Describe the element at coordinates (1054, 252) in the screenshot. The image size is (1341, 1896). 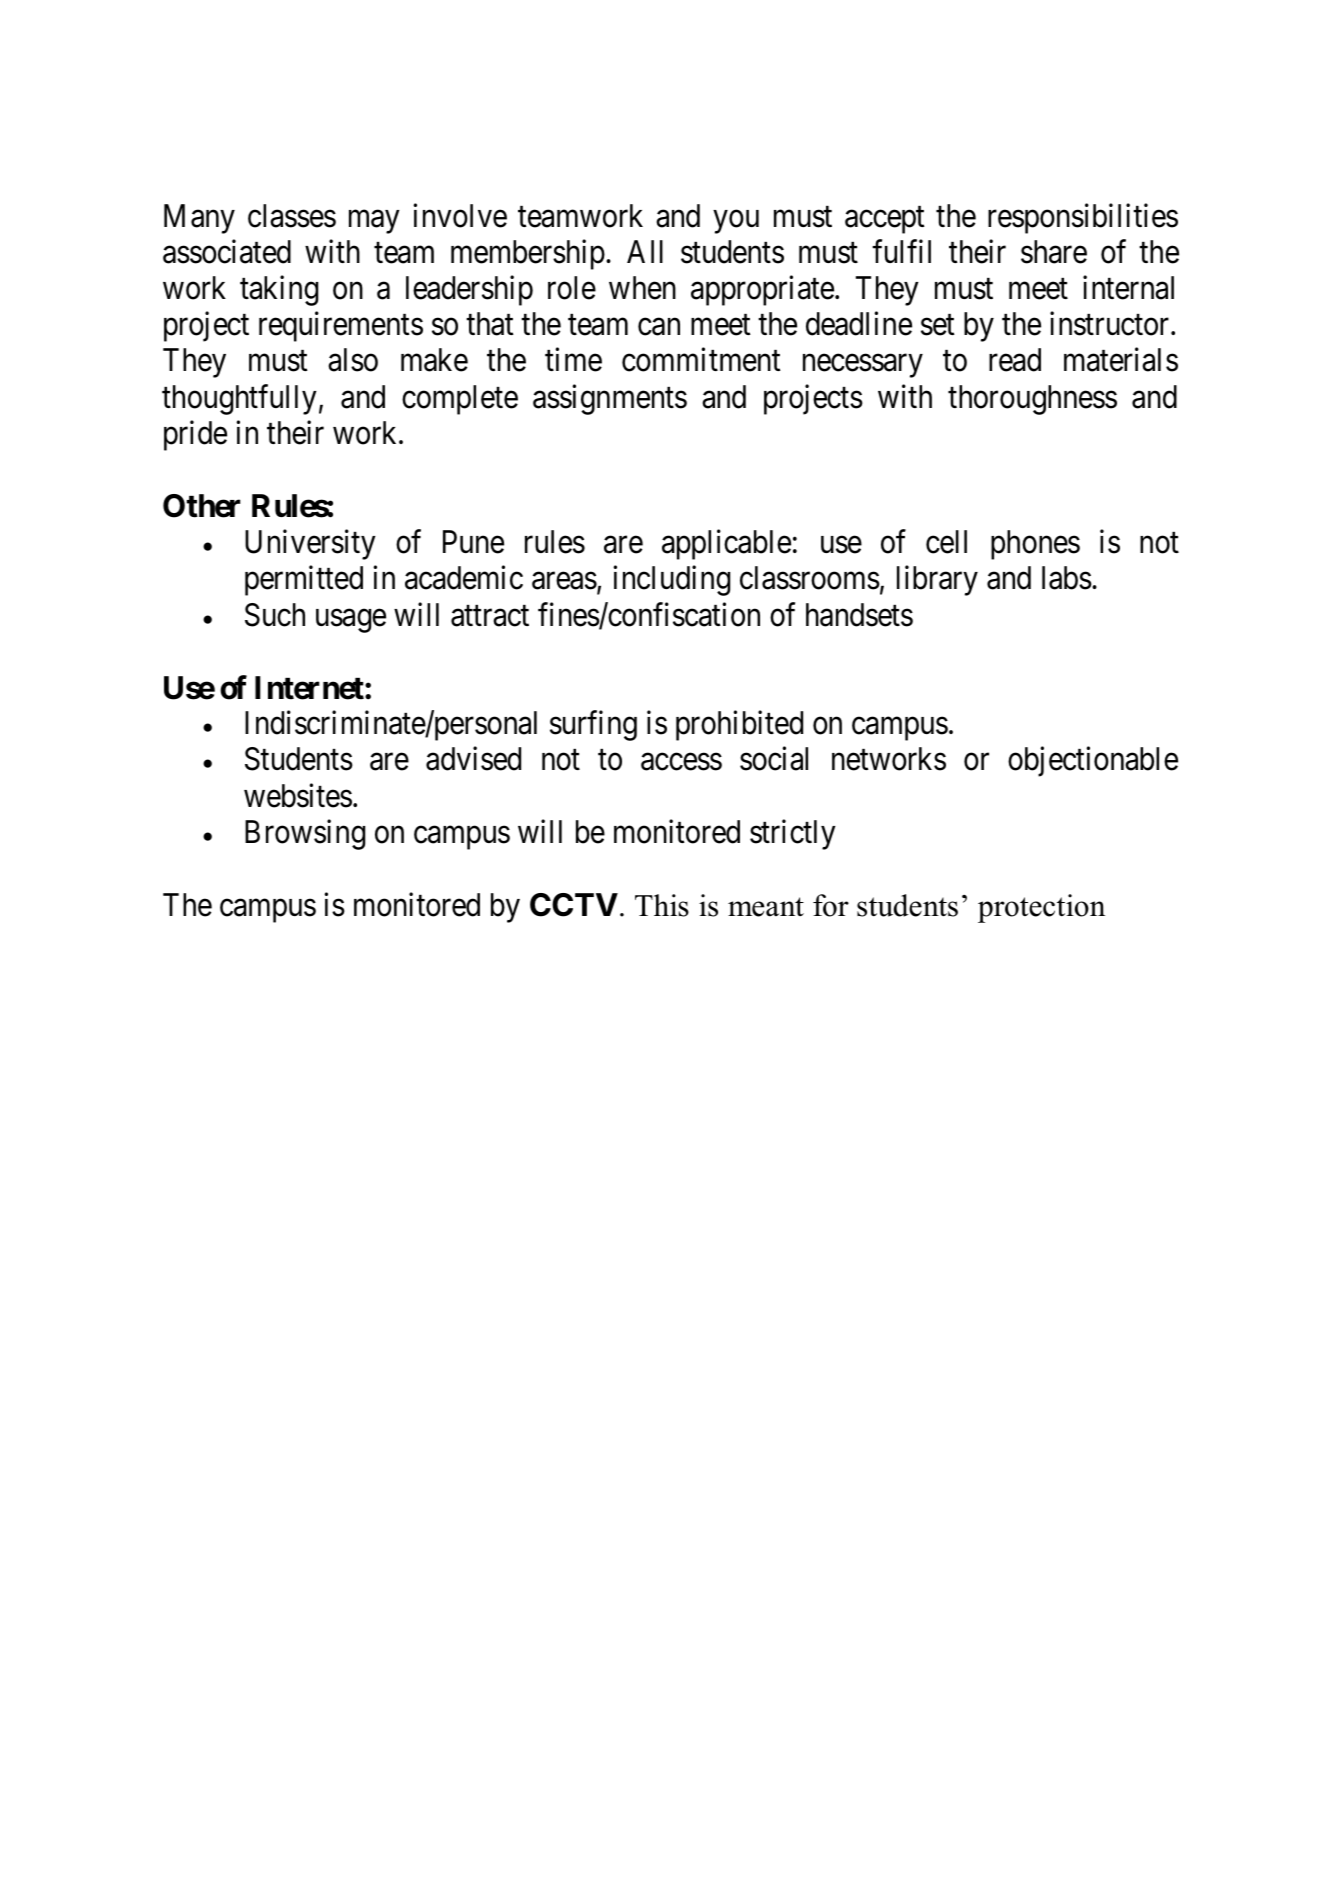
I see `share` at that location.
